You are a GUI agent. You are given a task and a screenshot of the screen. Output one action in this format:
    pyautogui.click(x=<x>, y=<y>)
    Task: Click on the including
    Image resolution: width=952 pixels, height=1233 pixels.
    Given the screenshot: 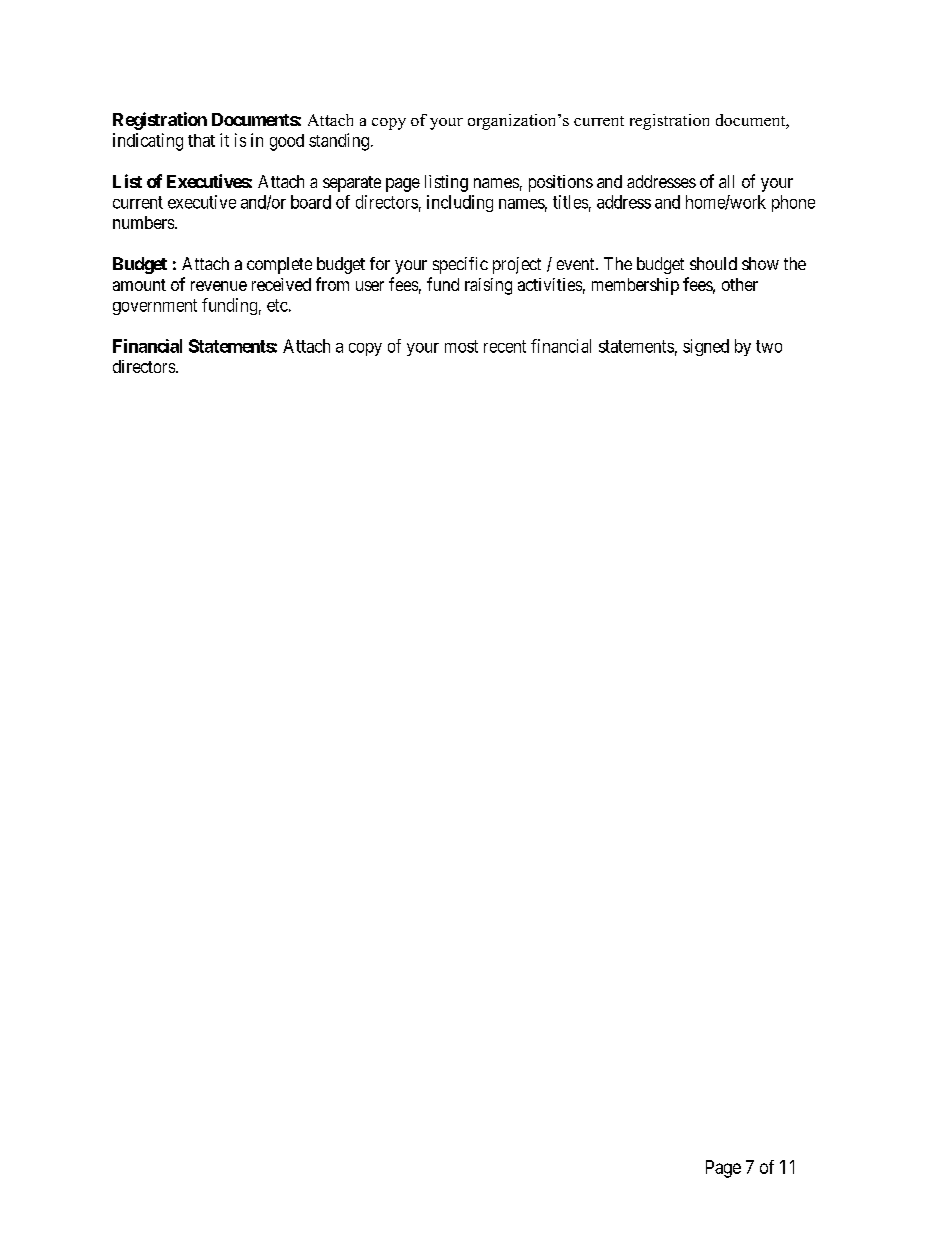 What is the action you would take?
    pyautogui.click(x=460, y=203)
